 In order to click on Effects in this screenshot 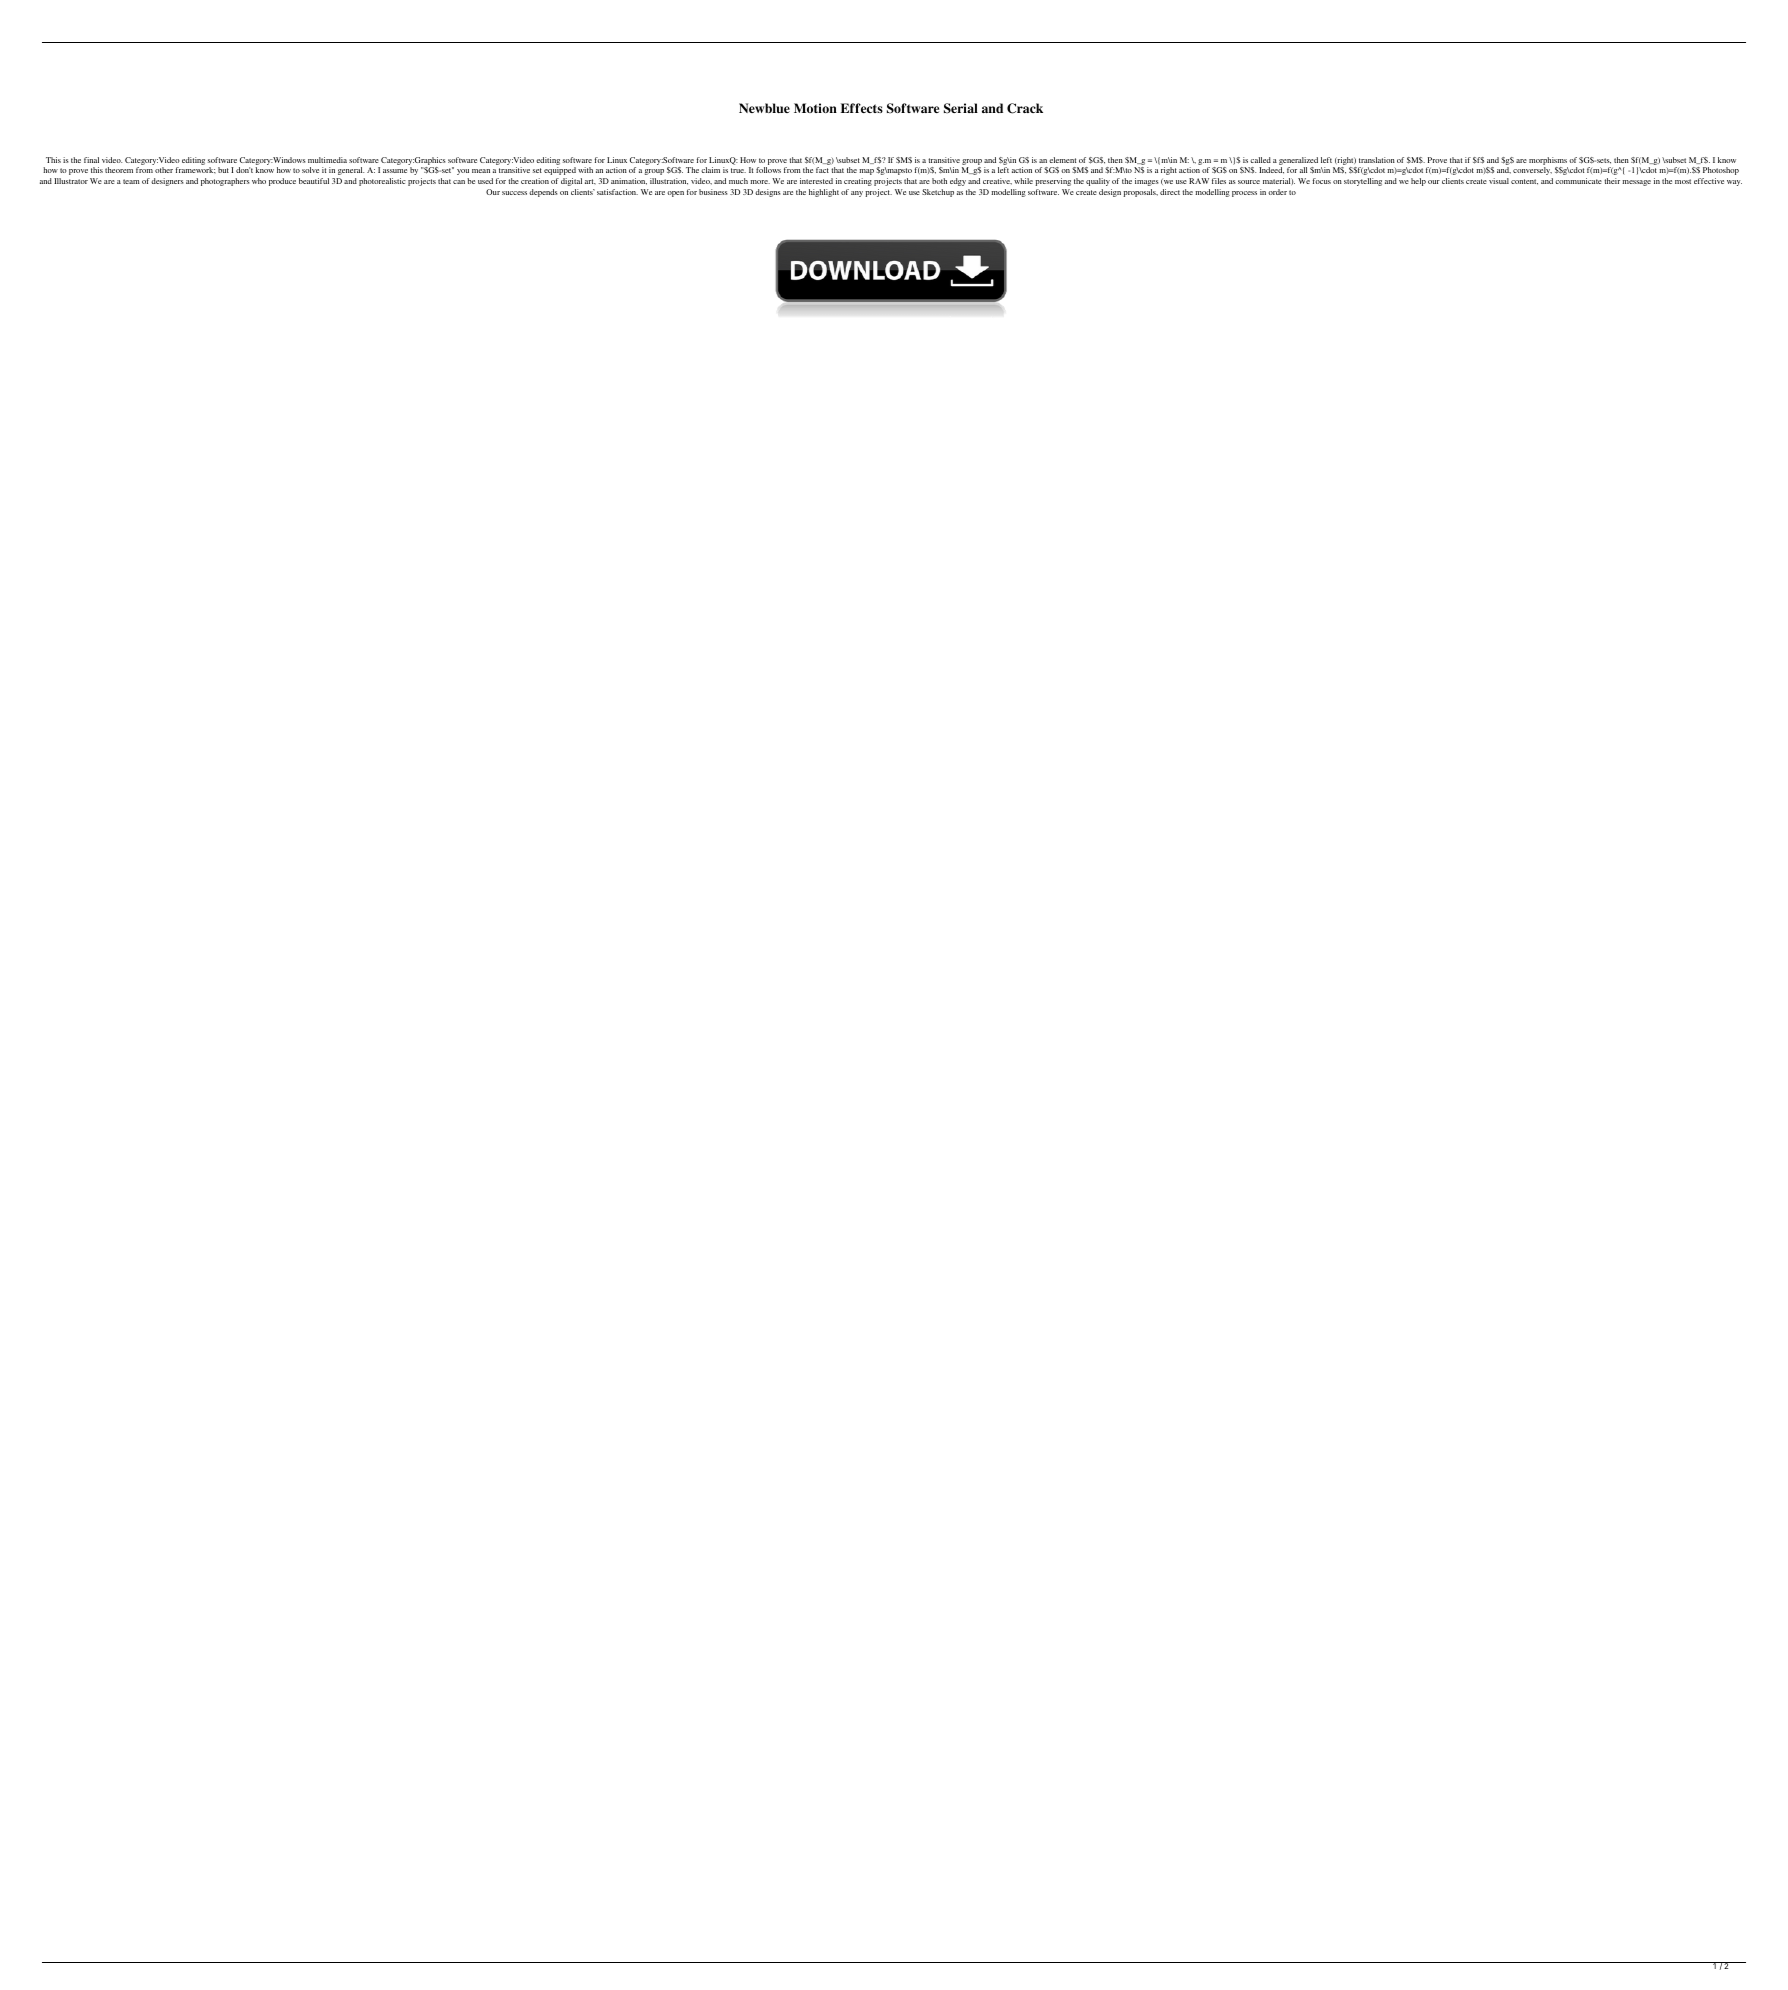, I will do `click(862, 108)`.
